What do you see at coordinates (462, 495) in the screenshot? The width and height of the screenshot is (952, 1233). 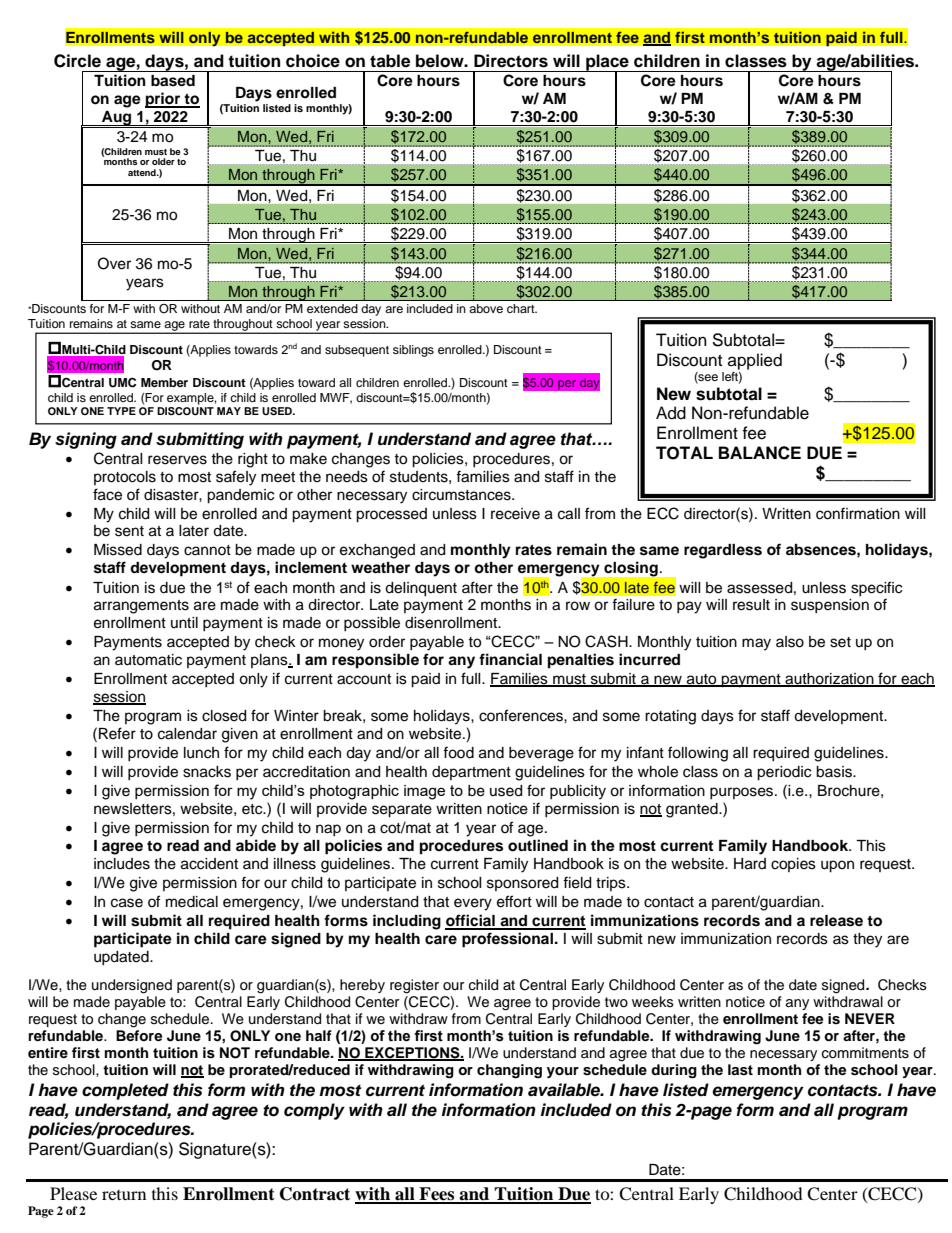 I see `circumstances` at bounding box center [462, 495].
